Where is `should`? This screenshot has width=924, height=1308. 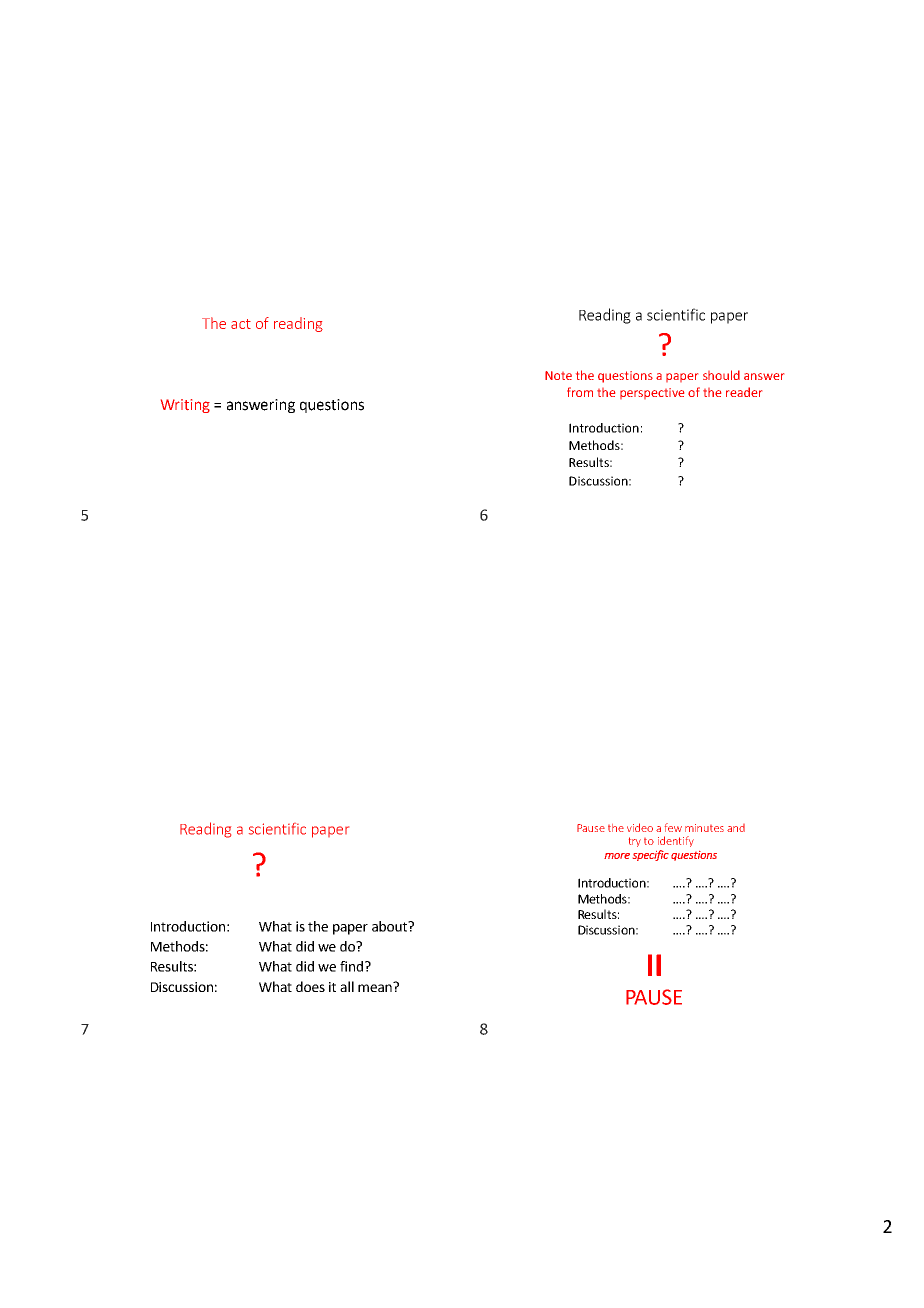
should is located at coordinates (721, 375).
